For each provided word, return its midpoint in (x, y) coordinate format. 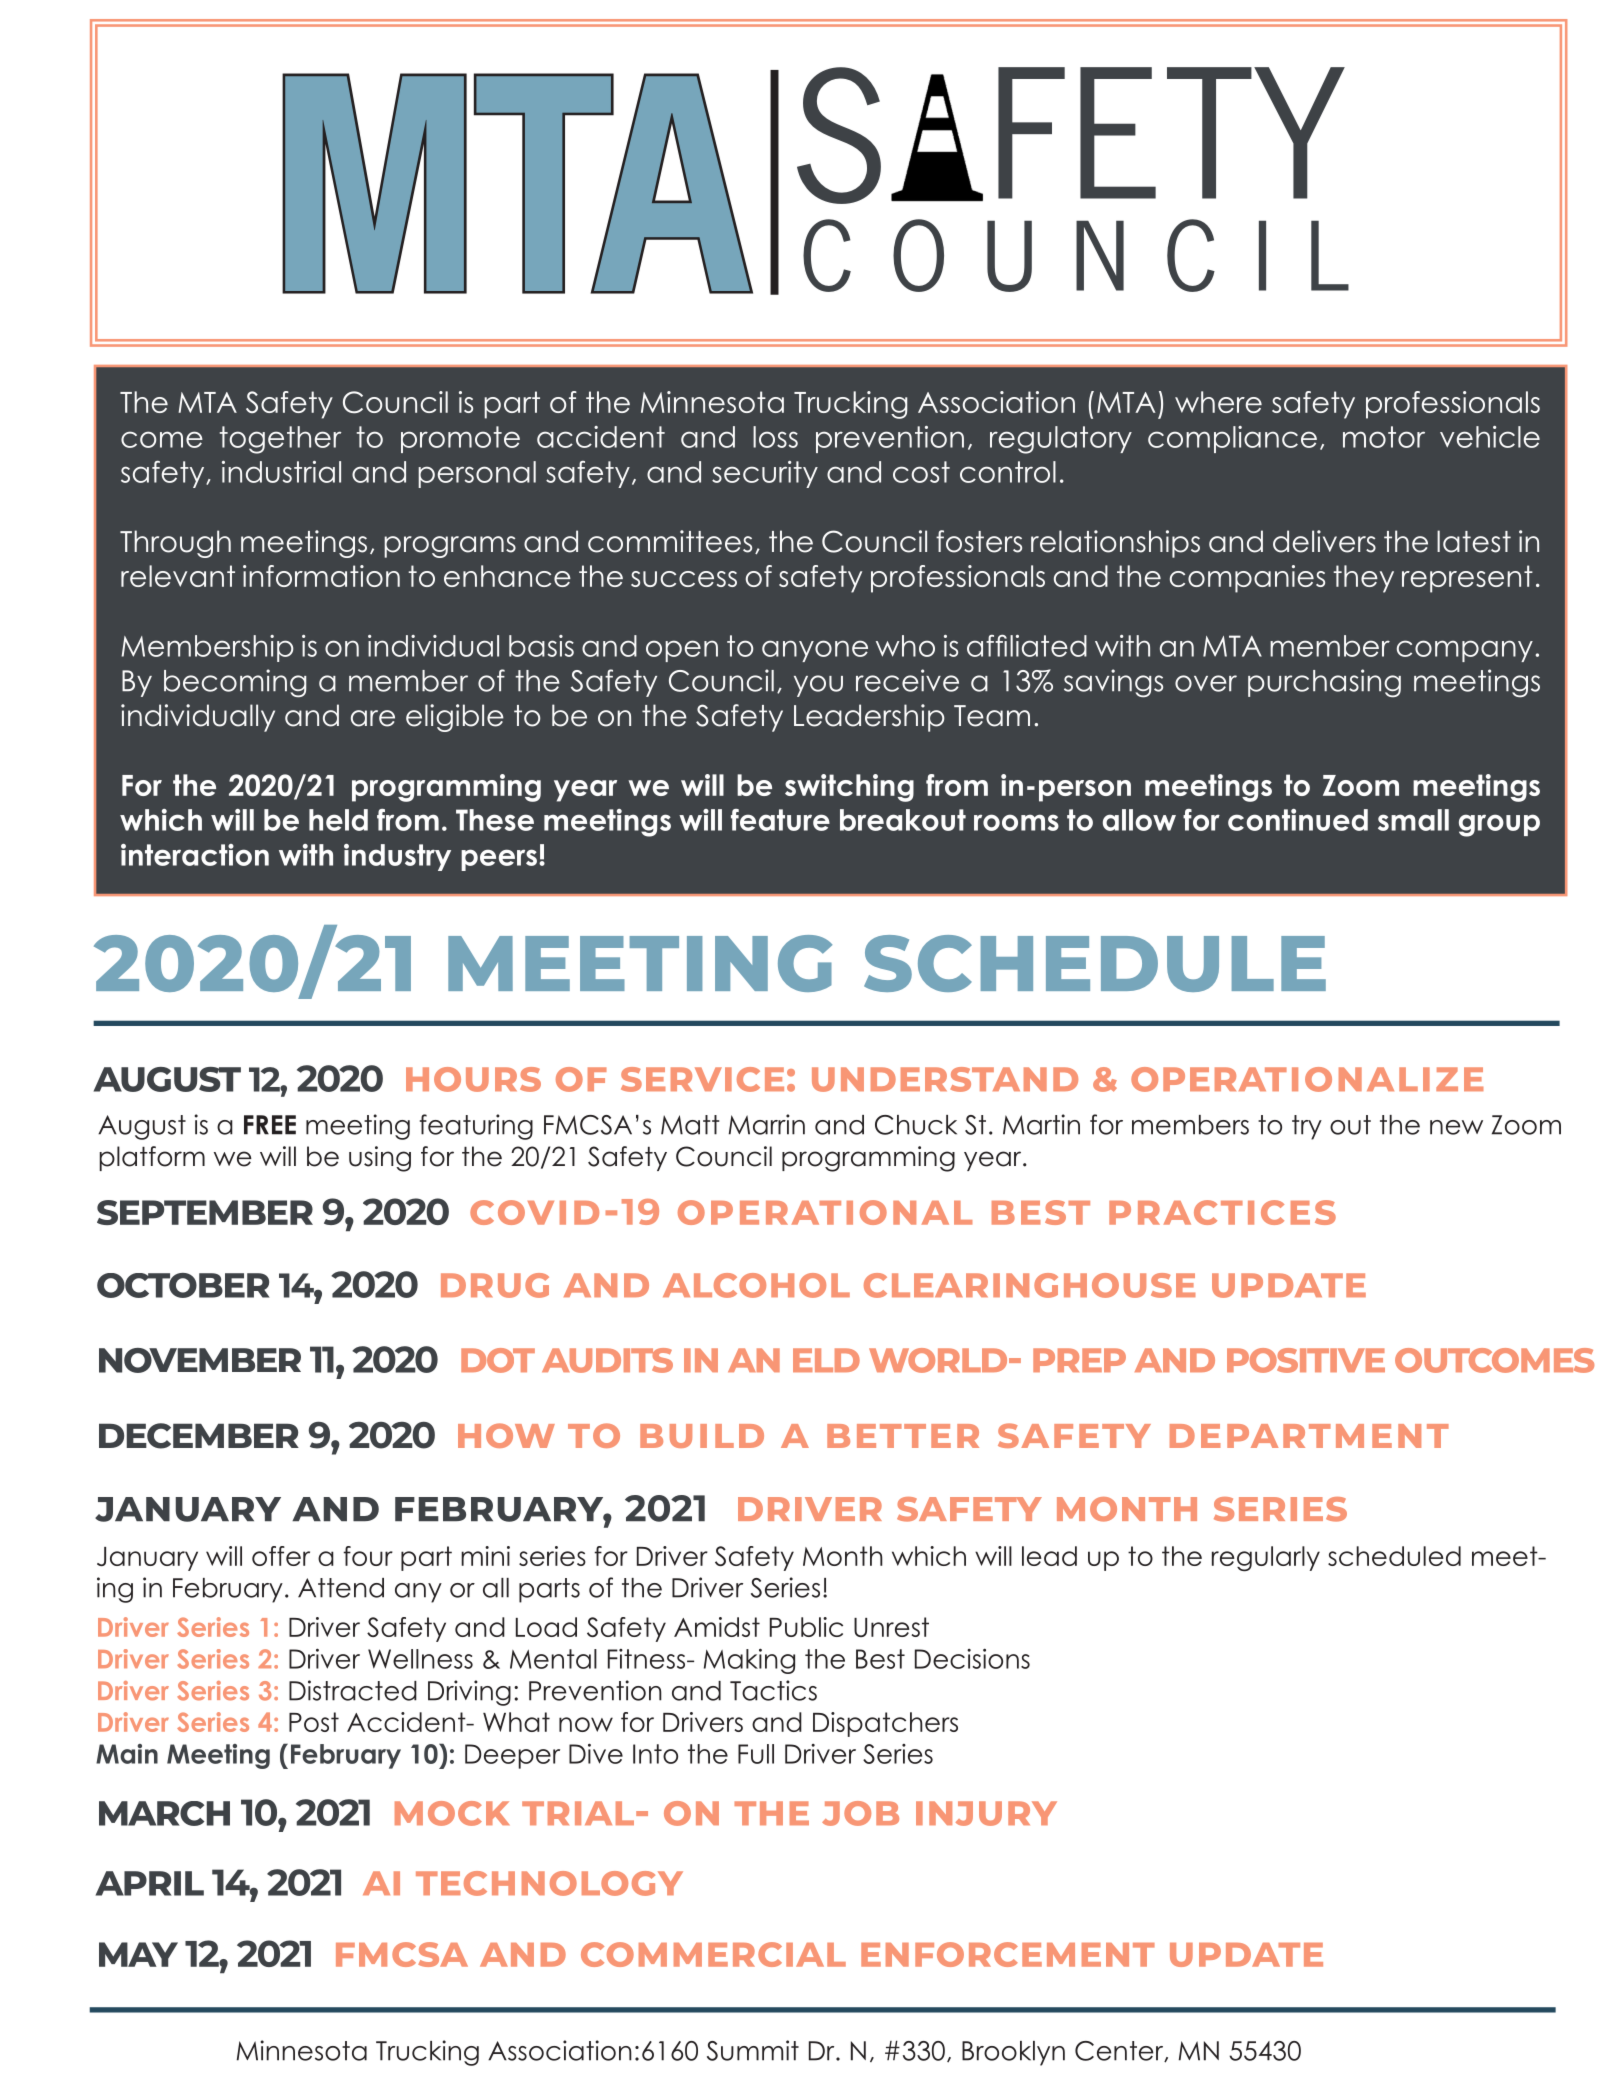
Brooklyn (1013, 2053)
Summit (753, 2050)
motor (1384, 437)
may (138, 1954)
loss (775, 437)
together (280, 440)
